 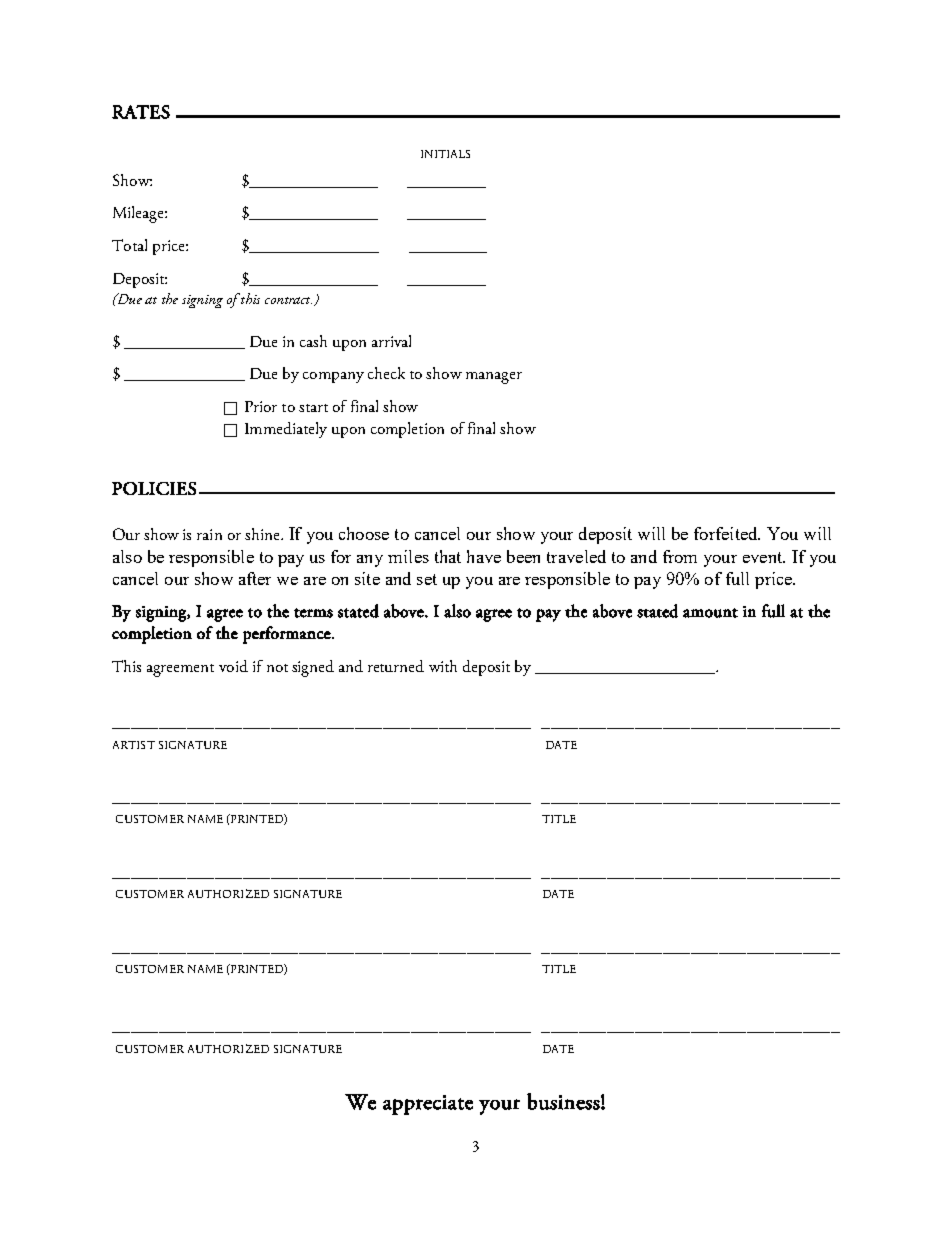 What do you see at coordinates (386, 373) in the screenshot?
I see `check` at bounding box center [386, 373].
